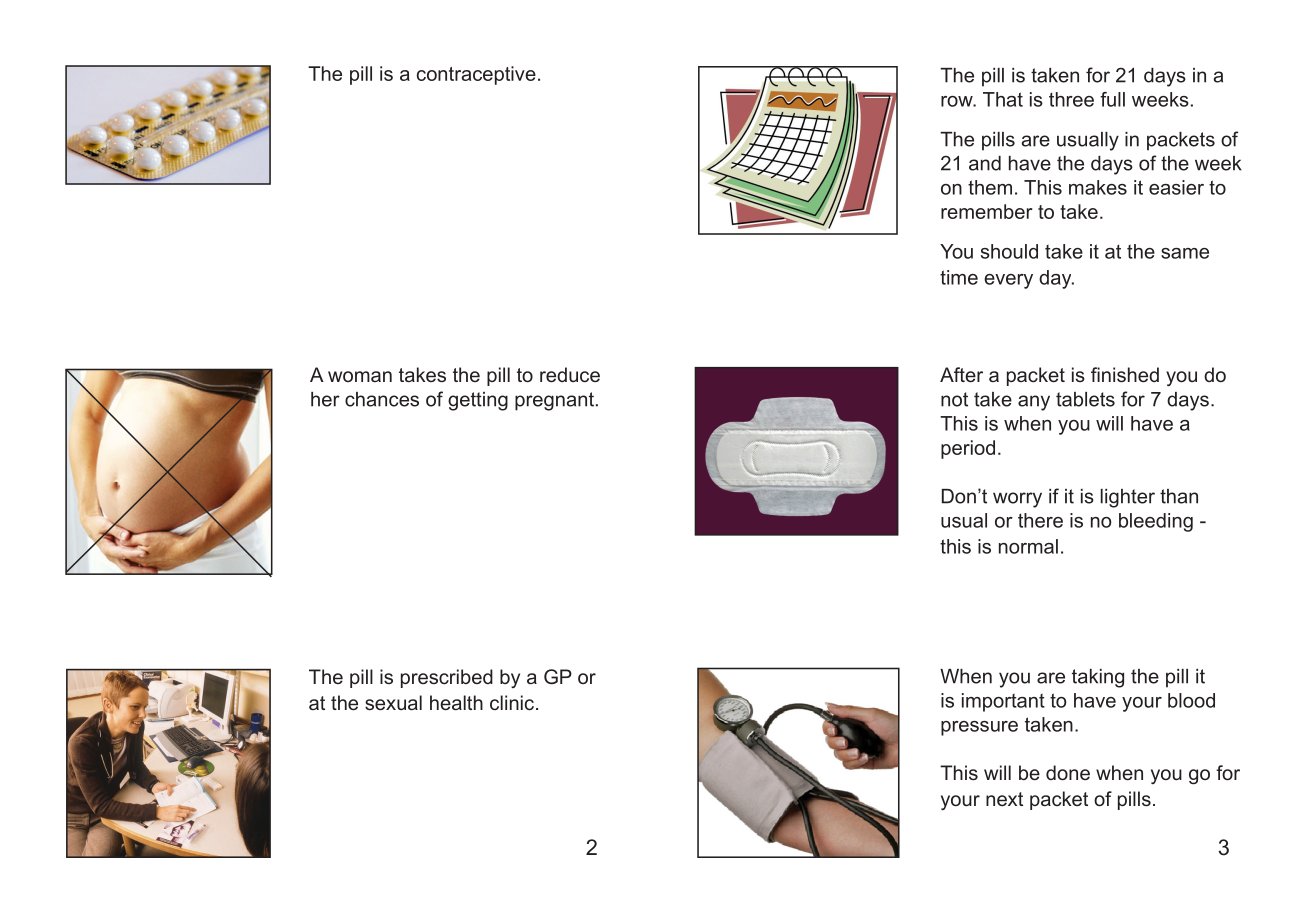 The width and height of the screenshot is (1308, 924). Describe the element at coordinates (1003, 99) in the screenshot. I see `That` at that location.
